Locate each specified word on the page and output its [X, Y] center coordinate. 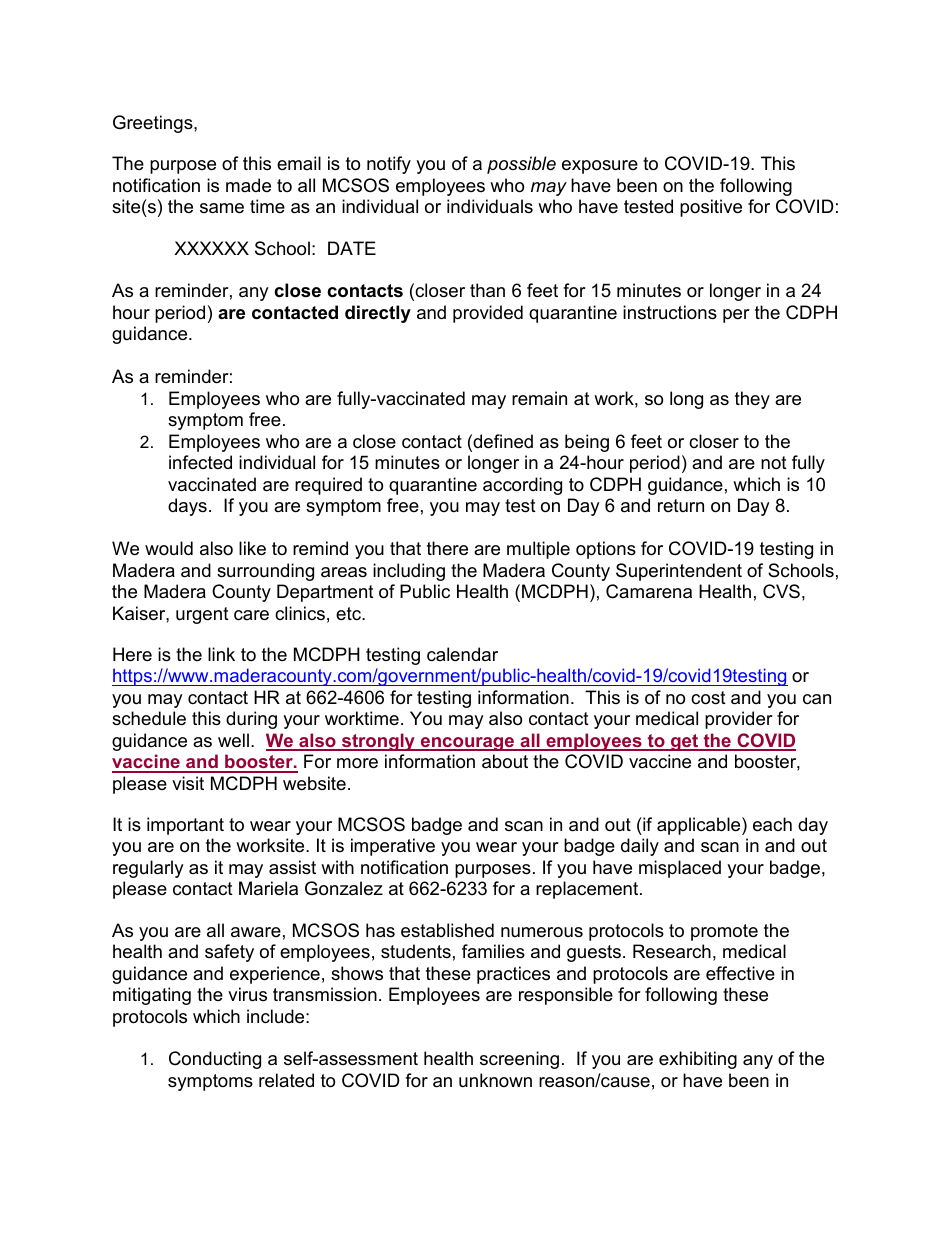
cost [708, 698]
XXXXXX [211, 248]
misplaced [680, 869]
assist [292, 867]
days [187, 507]
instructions [670, 312]
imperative [393, 847]
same [222, 208]
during [251, 720]
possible [521, 165]
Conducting [215, 1060]
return [681, 505]
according [522, 486]
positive [711, 208]
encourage [468, 744]
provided [488, 314]
